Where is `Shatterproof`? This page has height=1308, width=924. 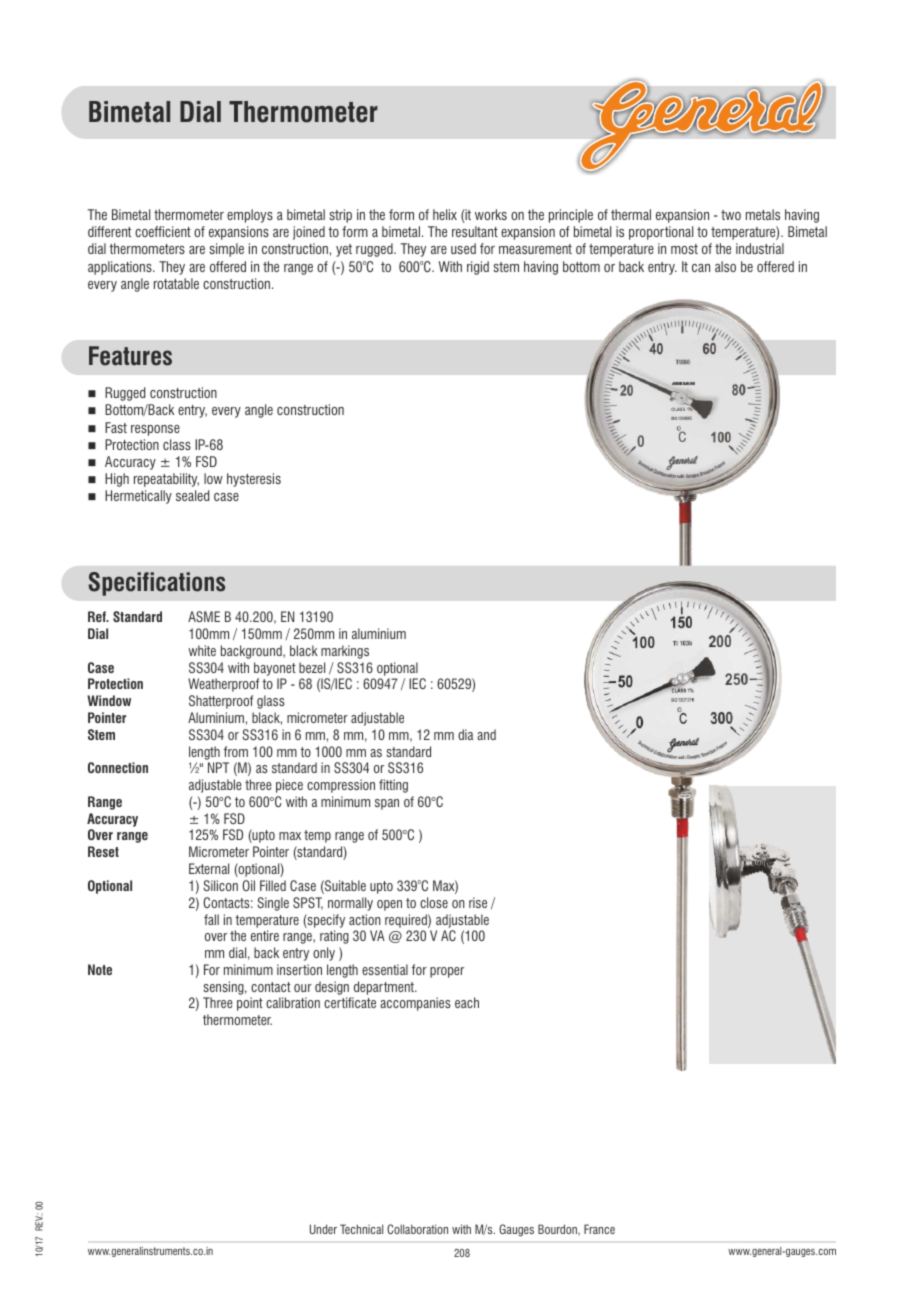 Shatterproof is located at coordinates (221, 702).
